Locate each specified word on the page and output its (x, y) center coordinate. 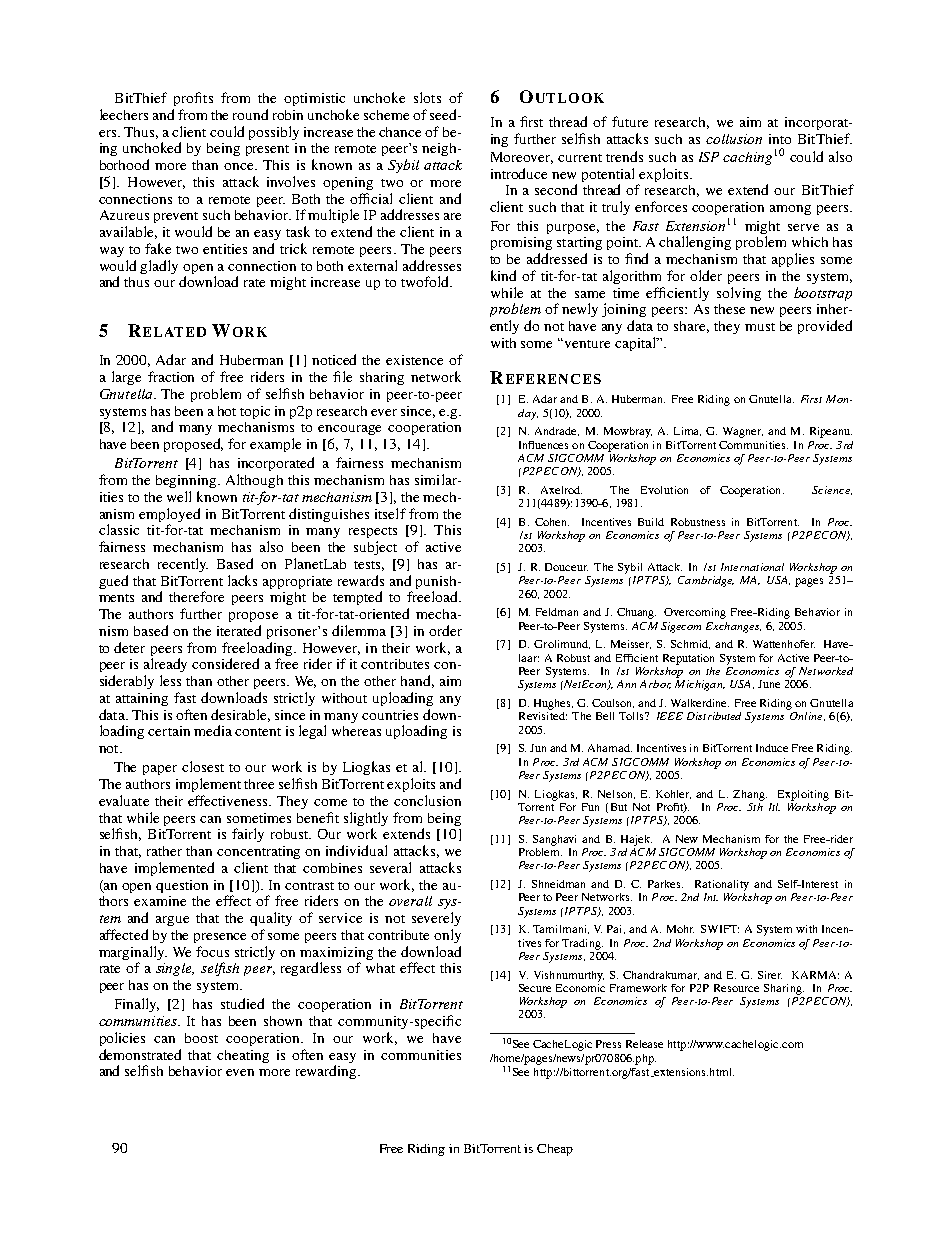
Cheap (555, 1150)
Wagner (743, 432)
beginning (188, 481)
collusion (734, 139)
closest (203, 766)
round (250, 114)
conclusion (427, 800)
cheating (243, 1056)
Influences (543, 445)
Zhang (750, 795)
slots (427, 97)
